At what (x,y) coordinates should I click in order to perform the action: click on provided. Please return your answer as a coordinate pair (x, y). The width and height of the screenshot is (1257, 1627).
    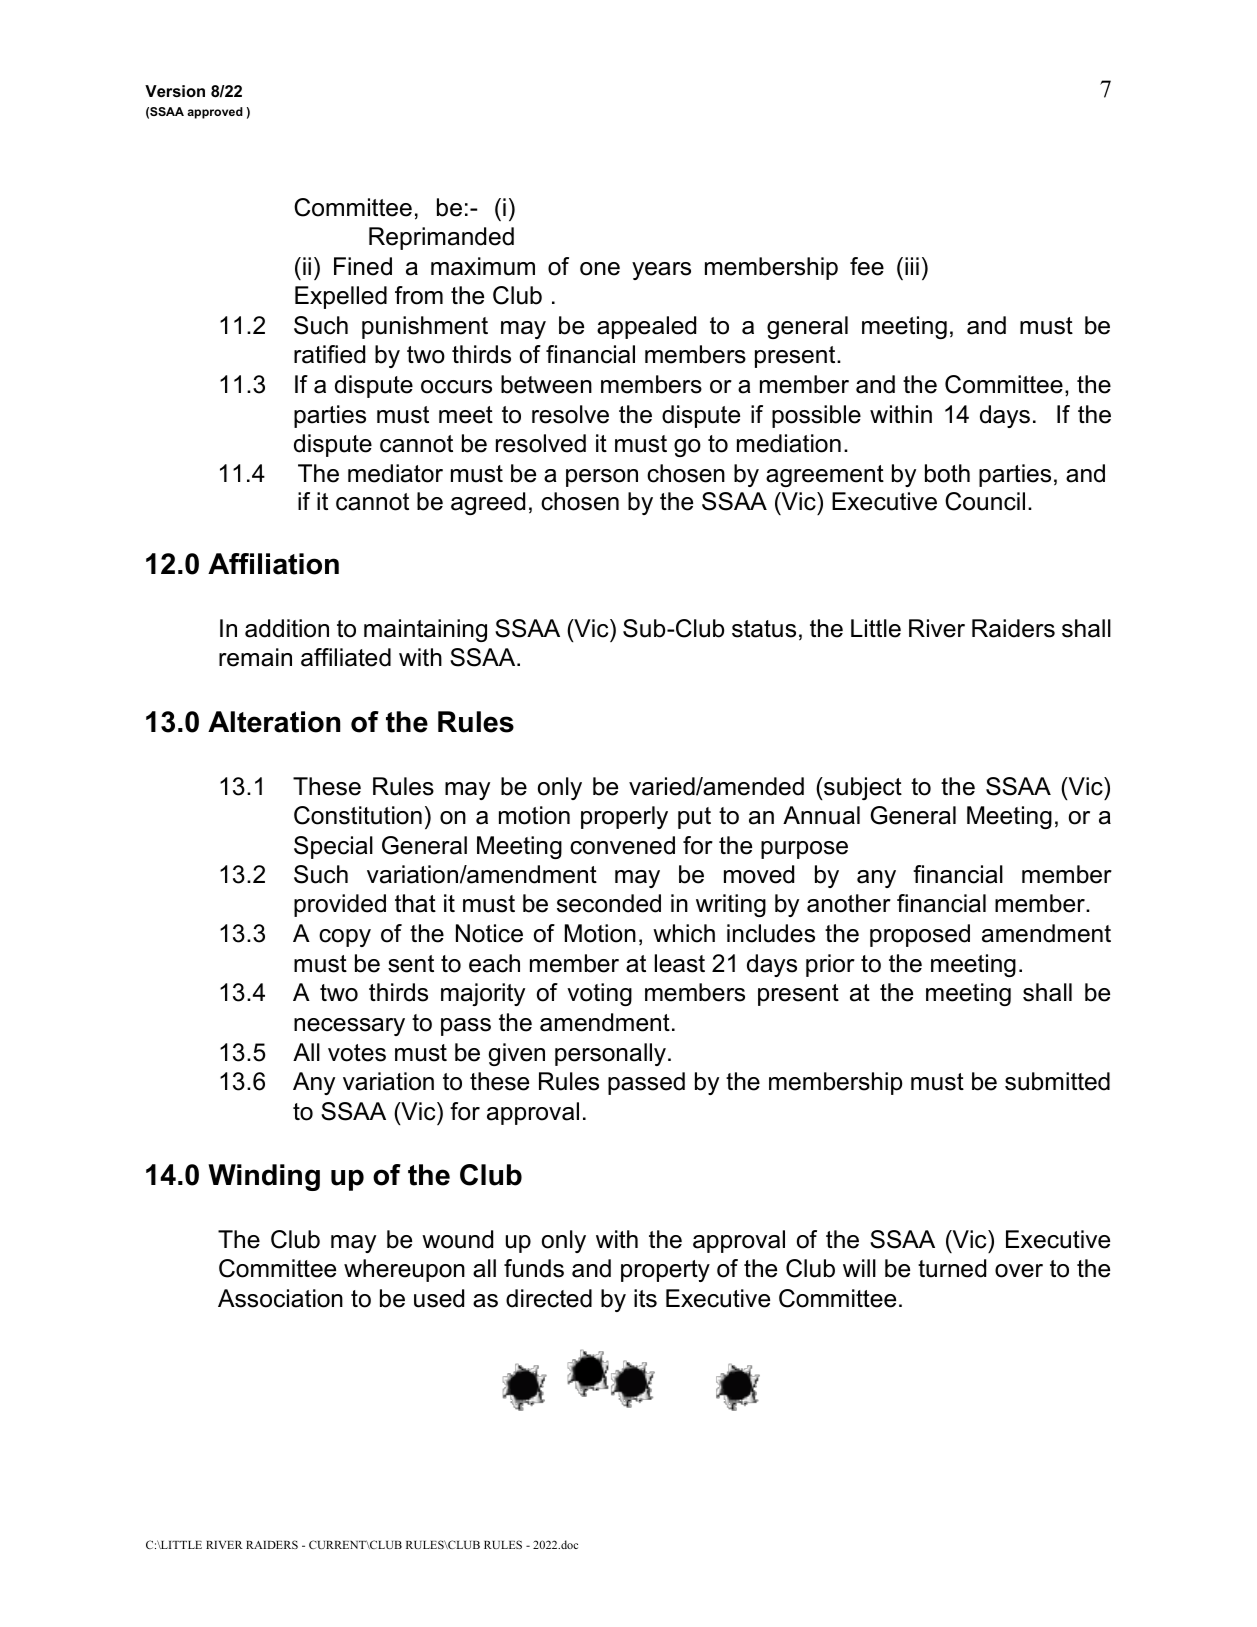
    Looking at the image, I should click on (340, 905).
